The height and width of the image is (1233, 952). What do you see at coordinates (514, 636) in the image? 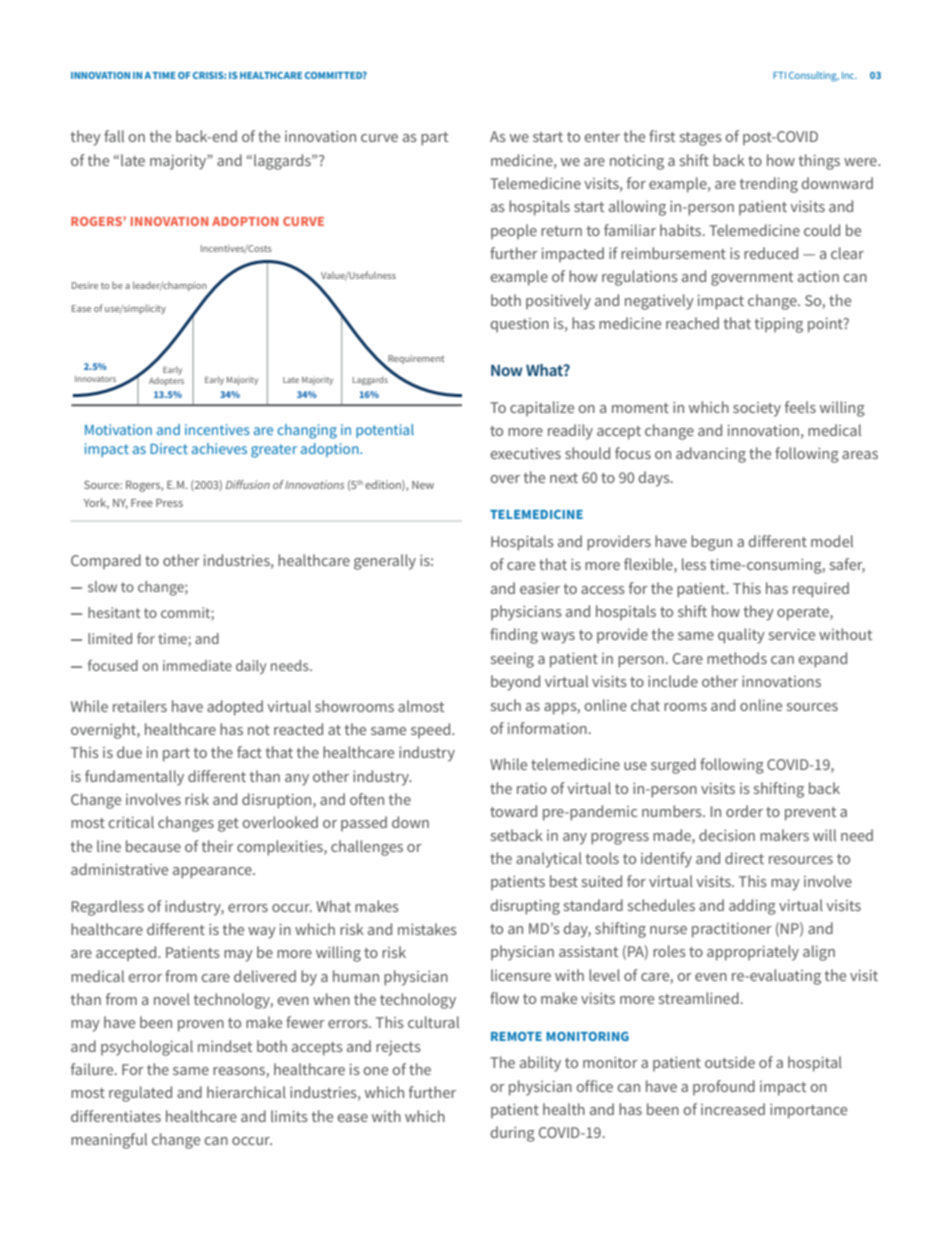
I see `finding` at bounding box center [514, 636].
